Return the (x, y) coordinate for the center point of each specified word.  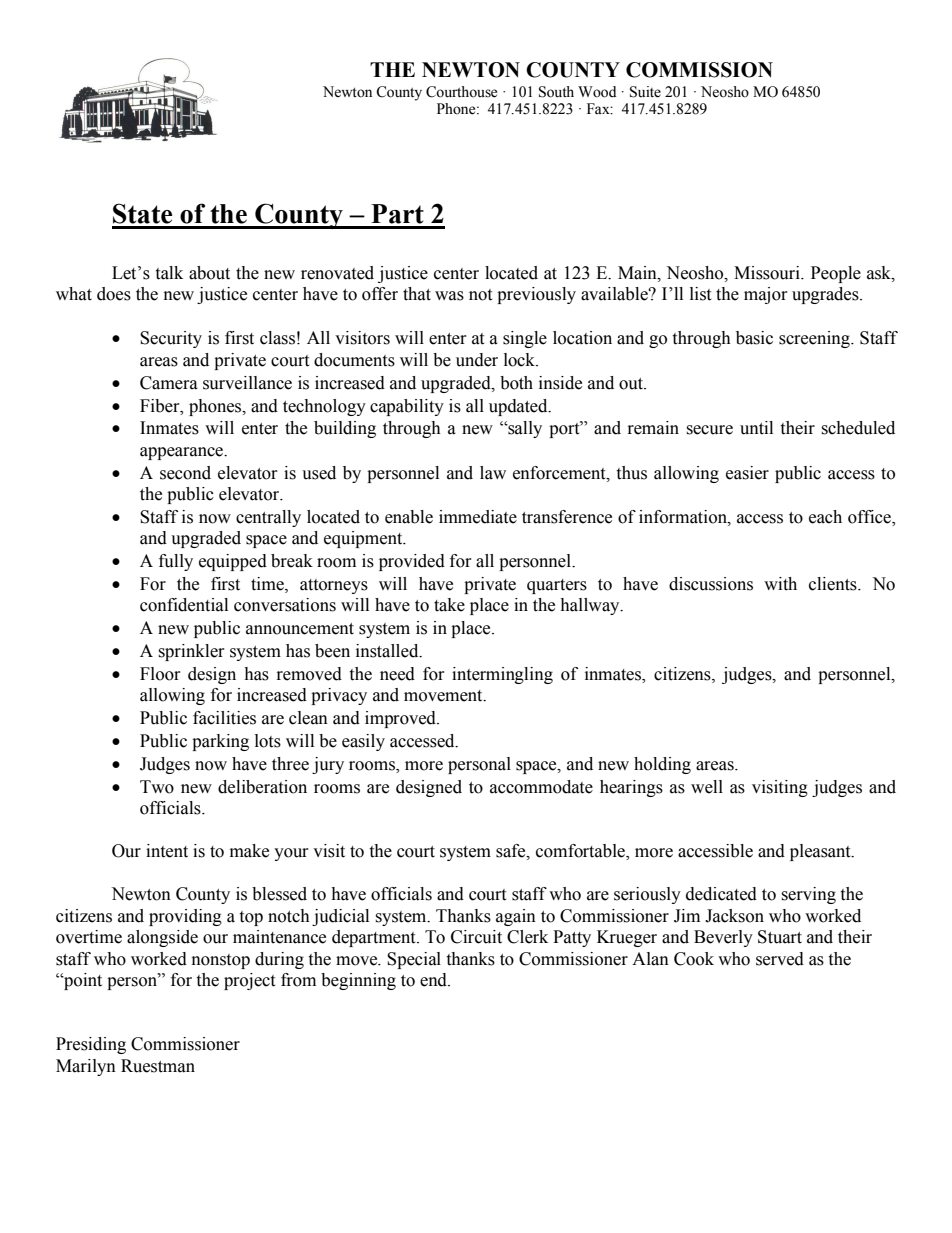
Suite (645, 92)
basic (754, 338)
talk (169, 273)
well (707, 787)
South (556, 92)
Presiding (91, 1045)
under (477, 360)
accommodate (541, 787)
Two (157, 787)
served (780, 959)
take (449, 605)
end (434, 980)
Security (171, 339)
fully (176, 562)
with (780, 584)
